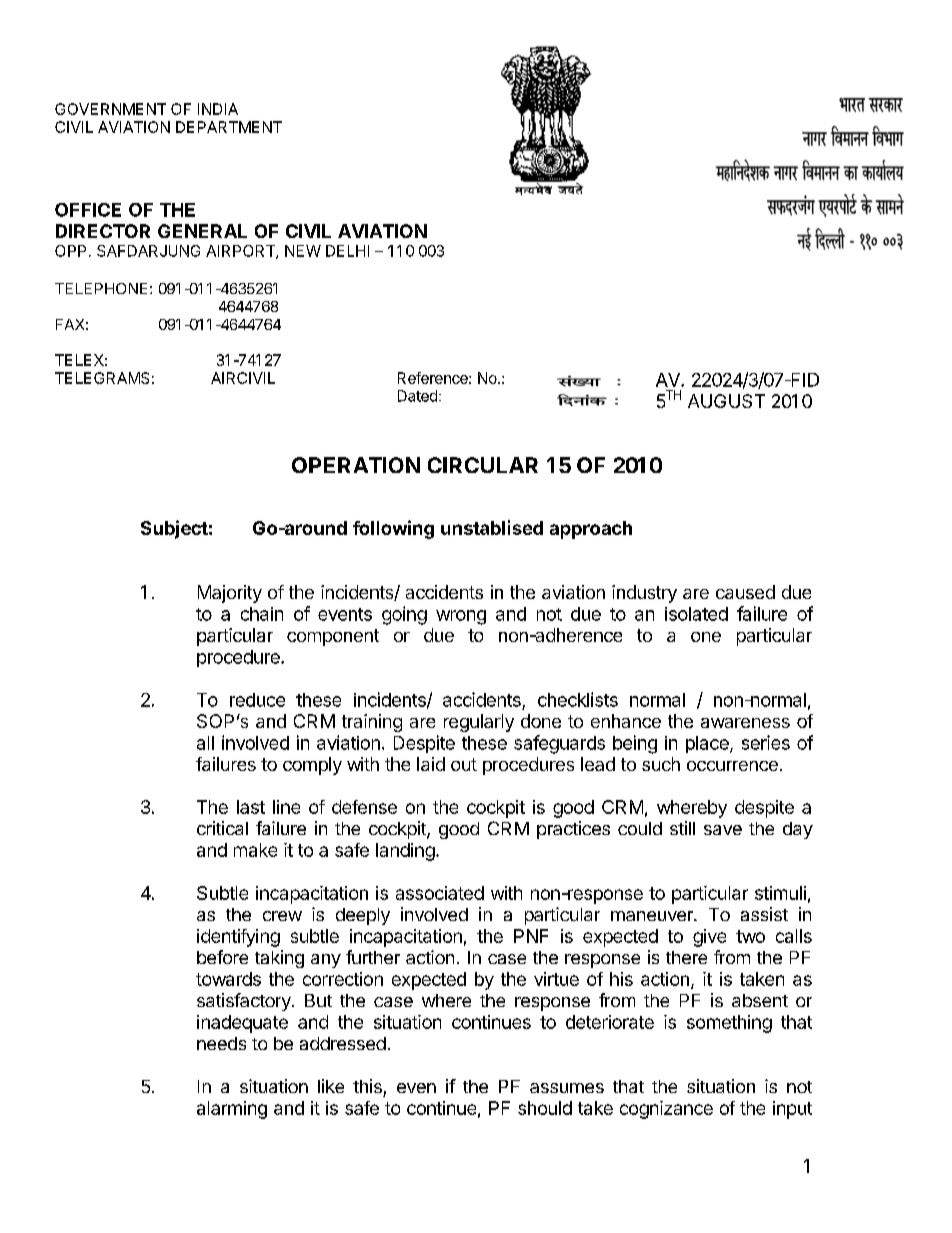 This image has height=1233, width=952. I want to click on laid, so click(431, 764).
